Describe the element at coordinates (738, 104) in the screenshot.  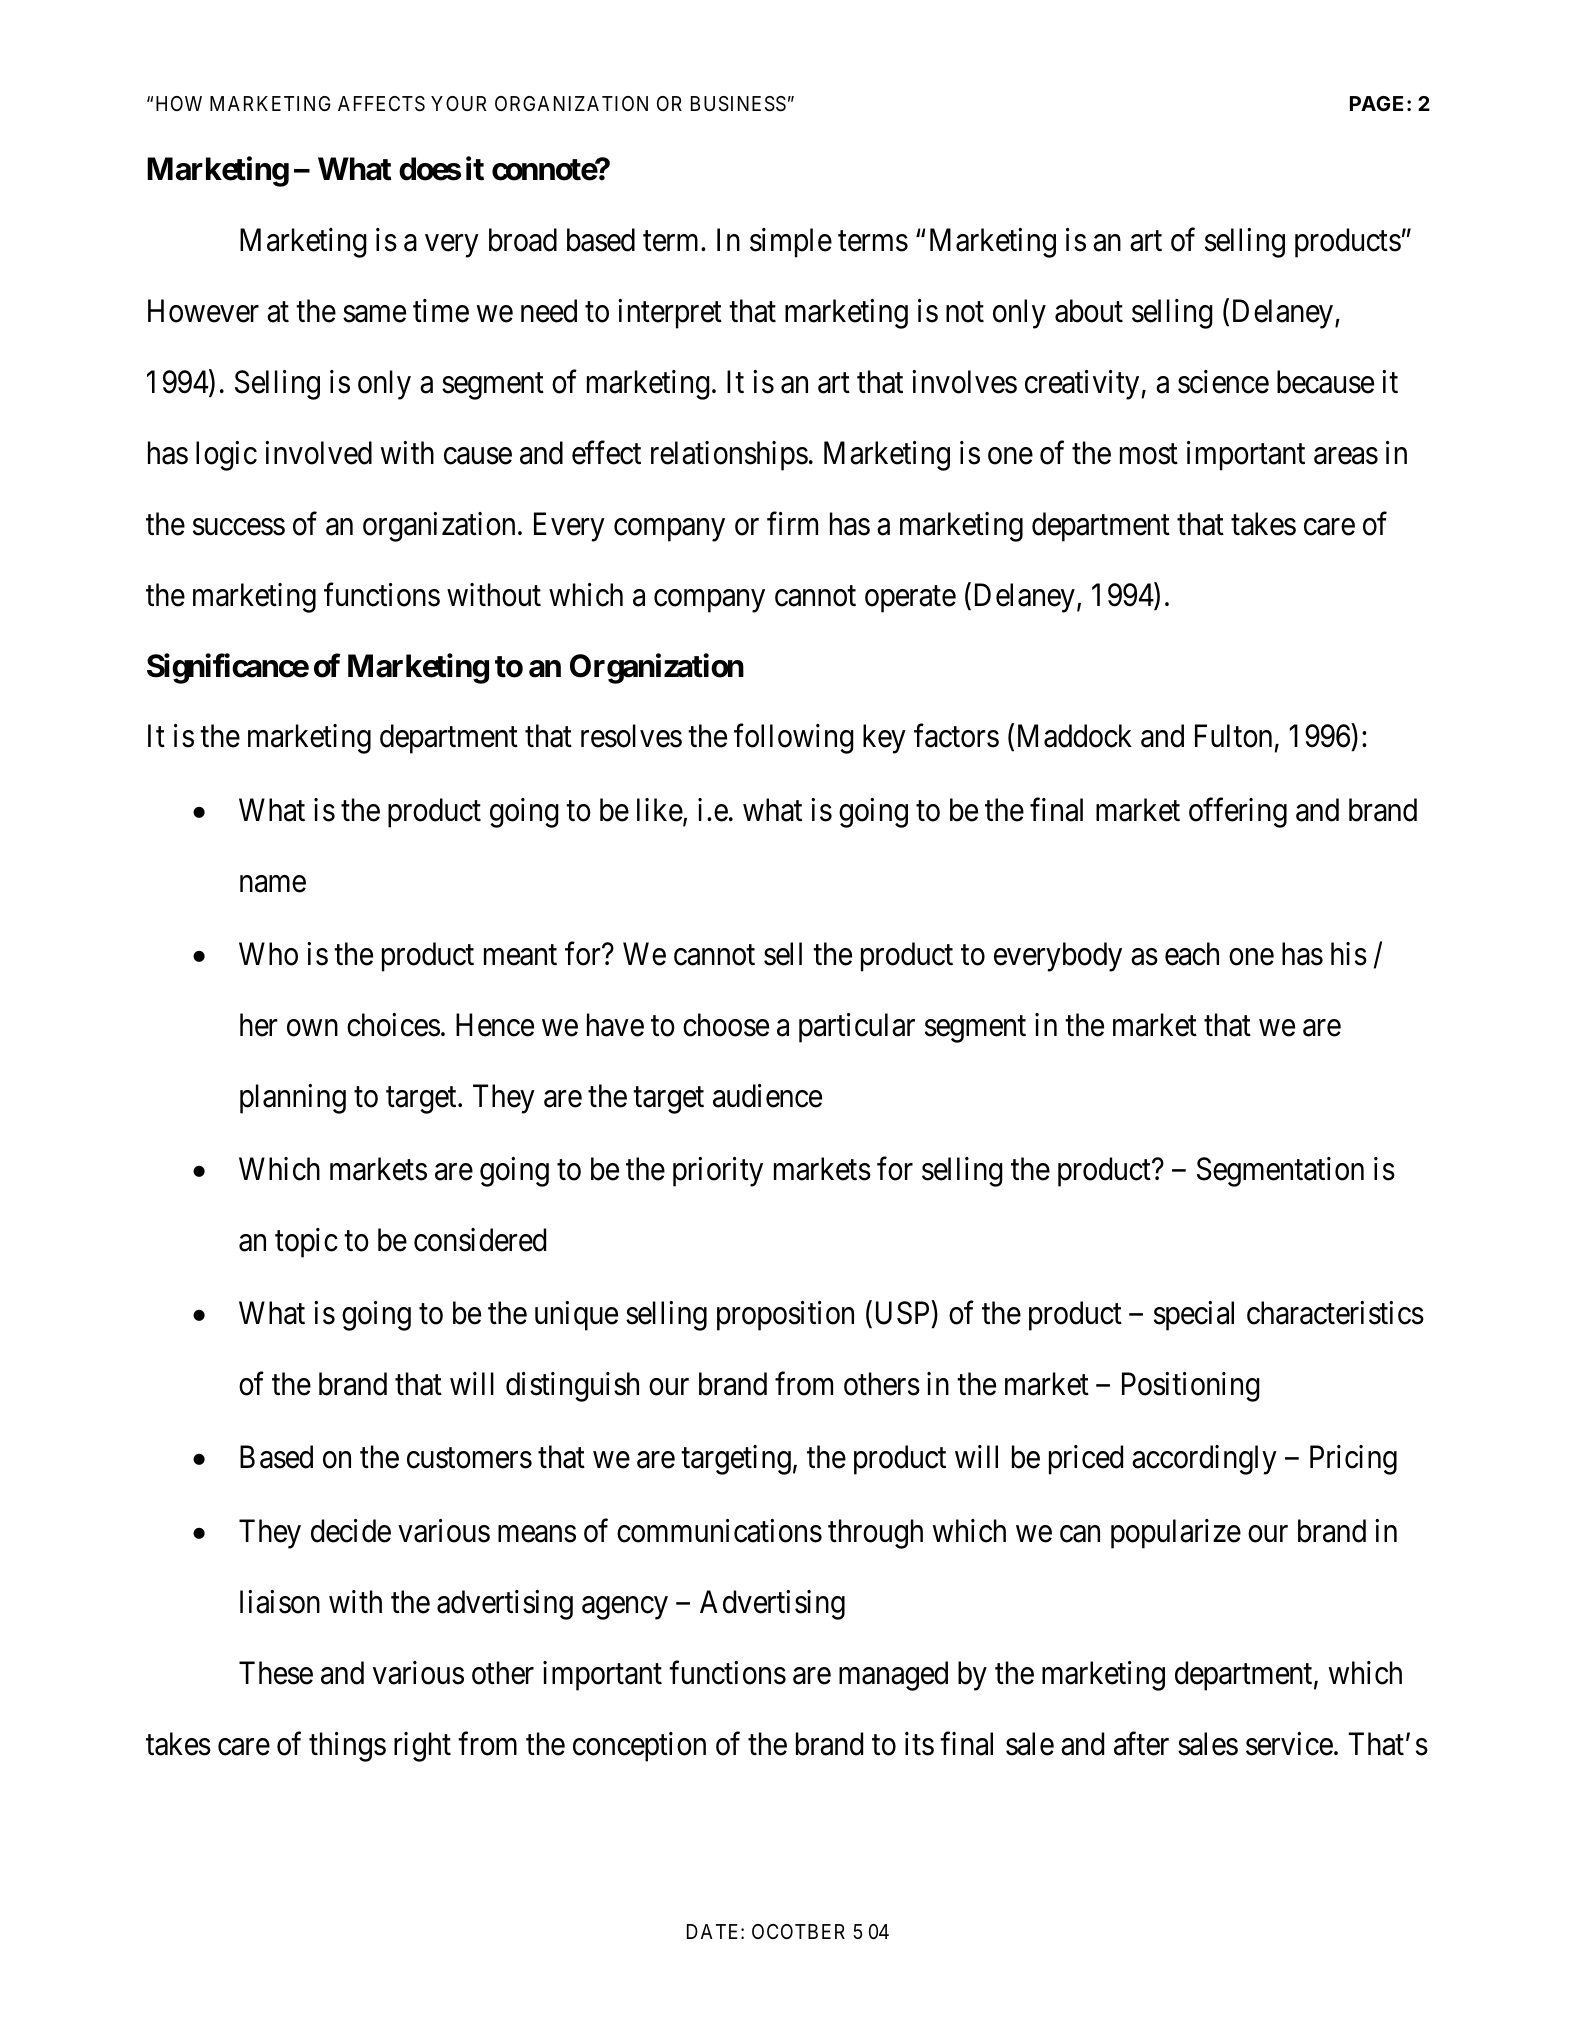
I see `BUSINESS` at that location.
